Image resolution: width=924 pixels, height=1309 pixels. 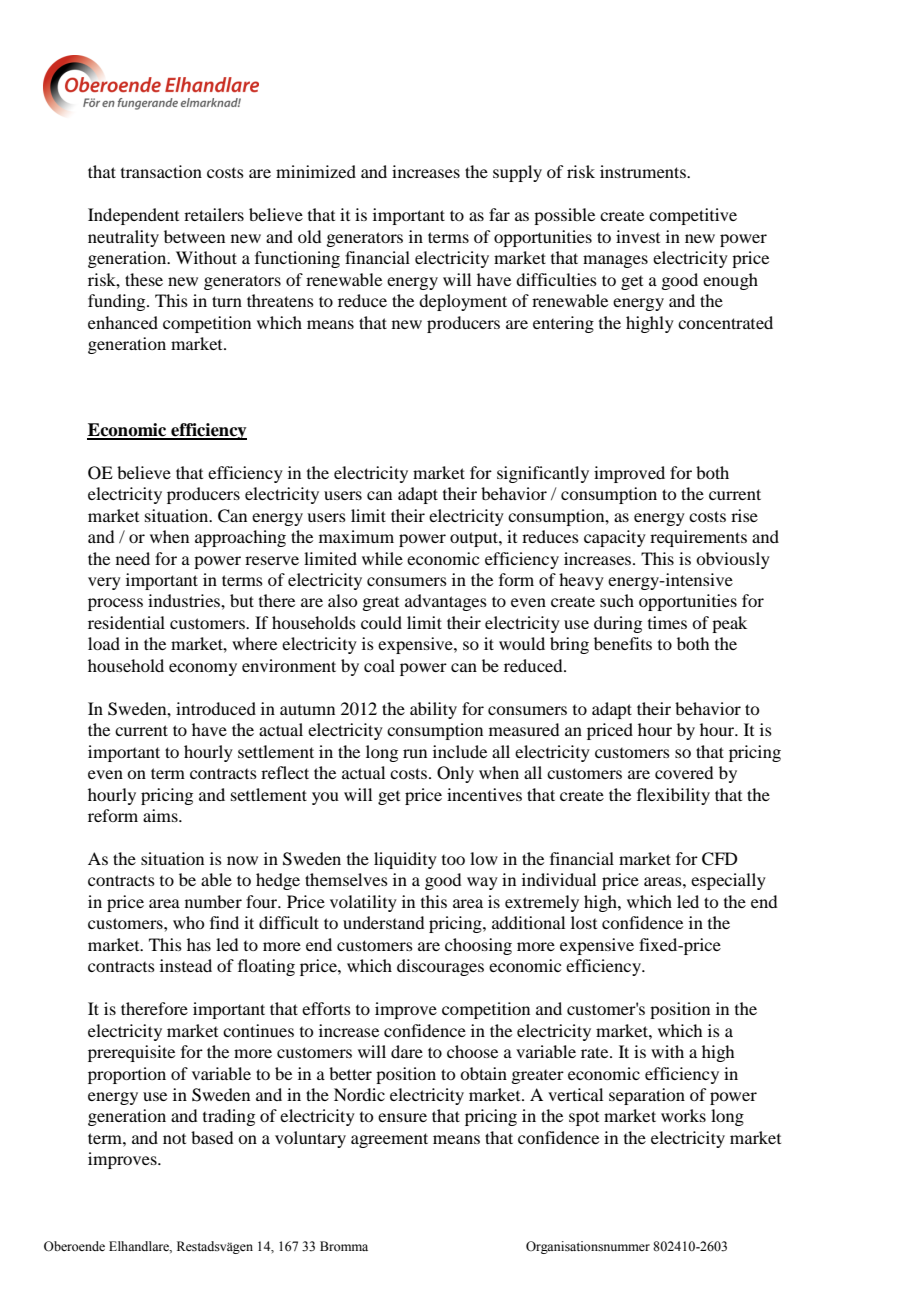 What do you see at coordinates (719, 859) in the image?
I see `CFD` at bounding box center [719, 859].
